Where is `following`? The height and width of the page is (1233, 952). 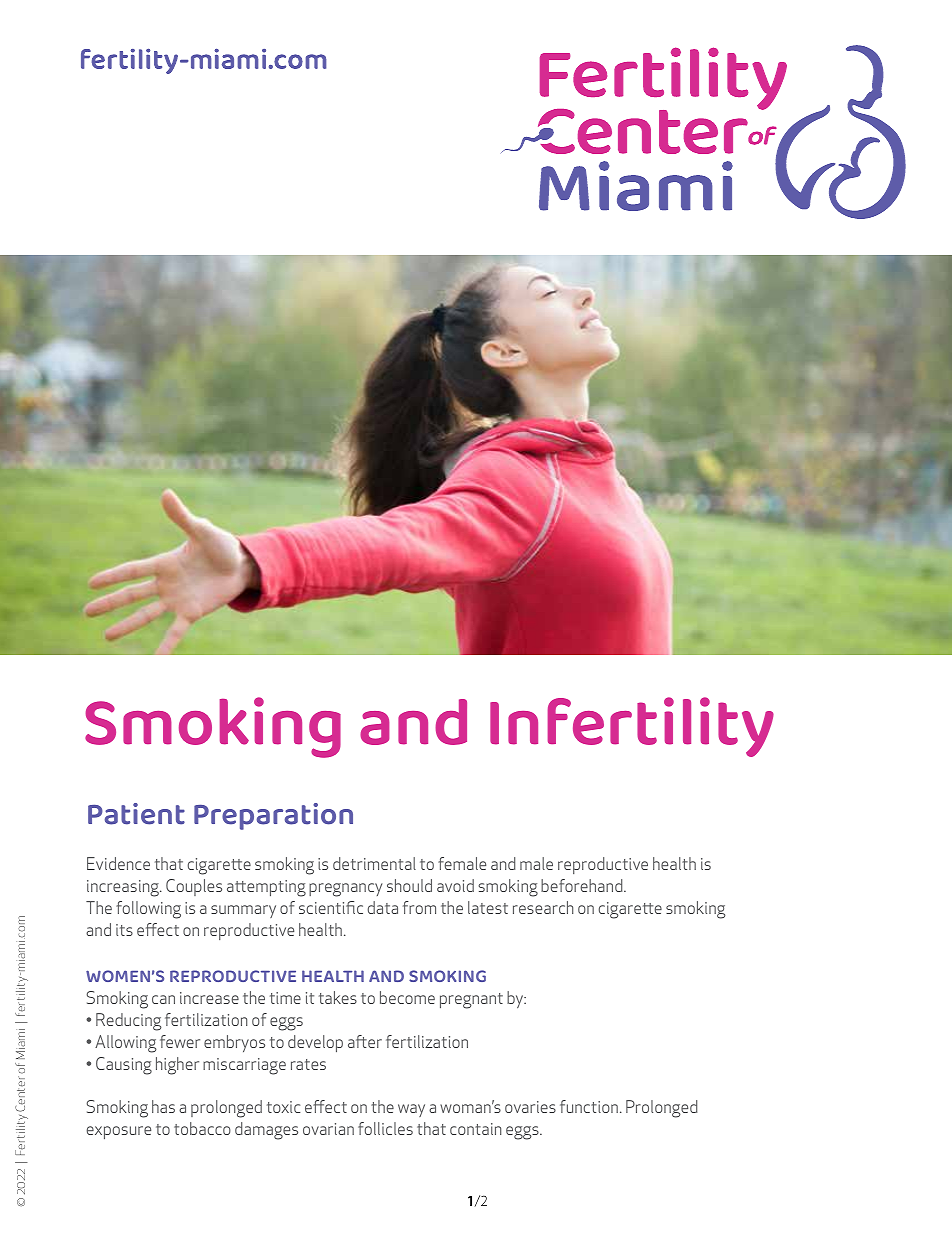
following is located at coordinates (148, 910).
